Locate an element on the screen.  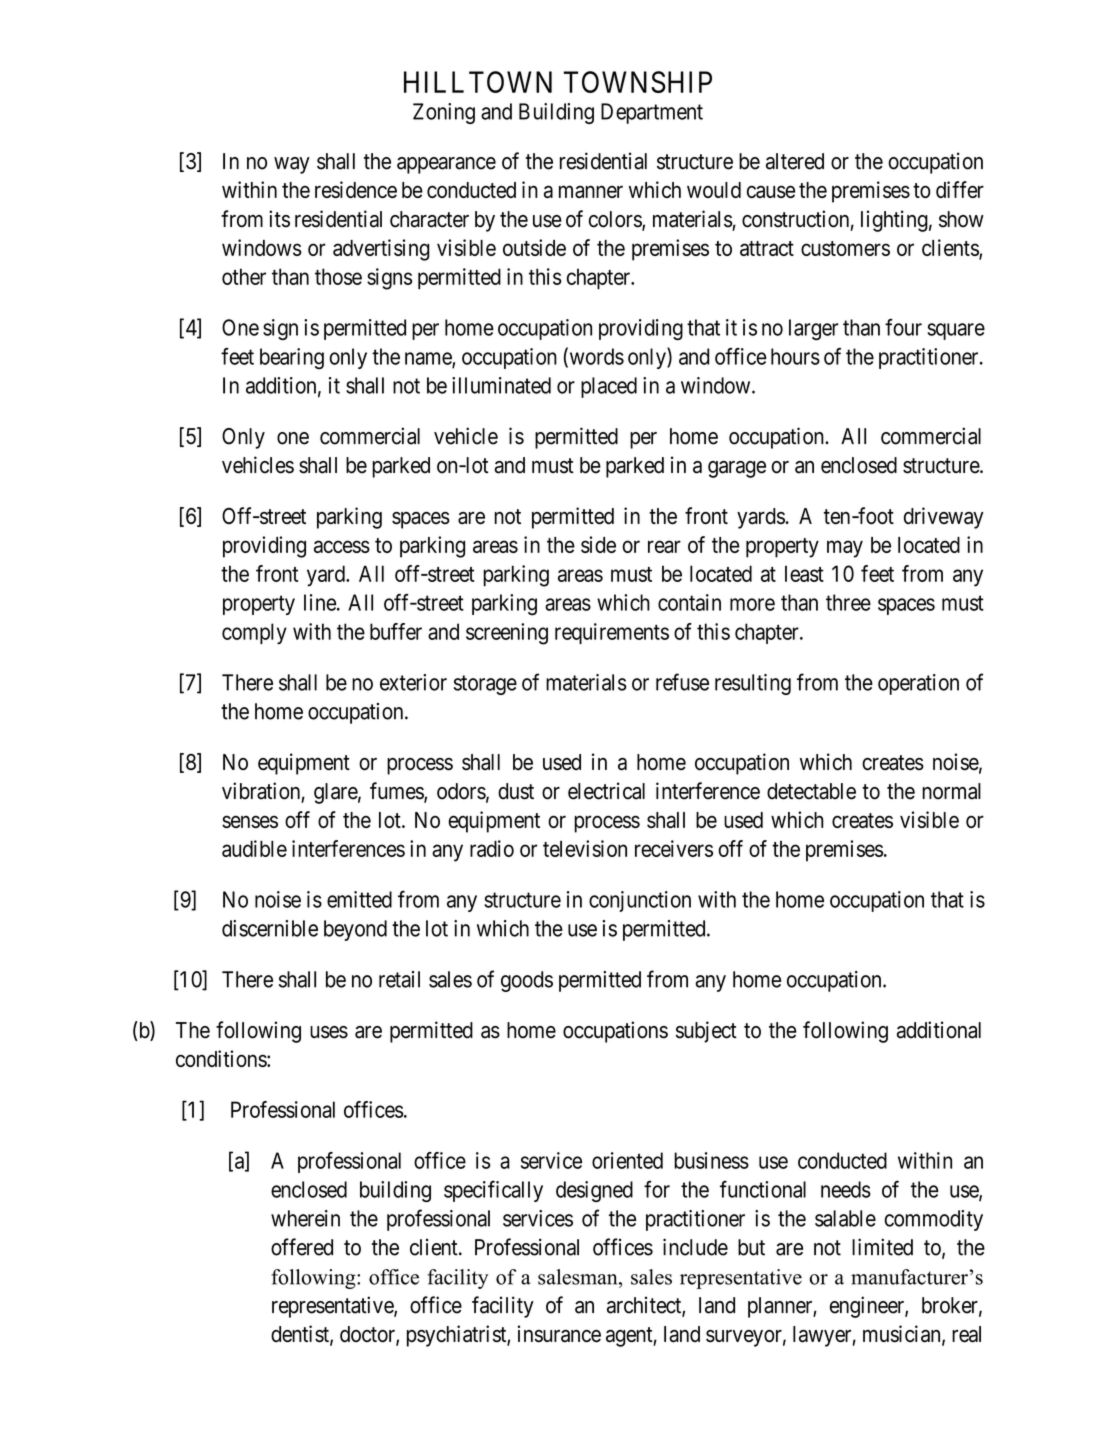
refuse is located at coordinates (682, 682).
